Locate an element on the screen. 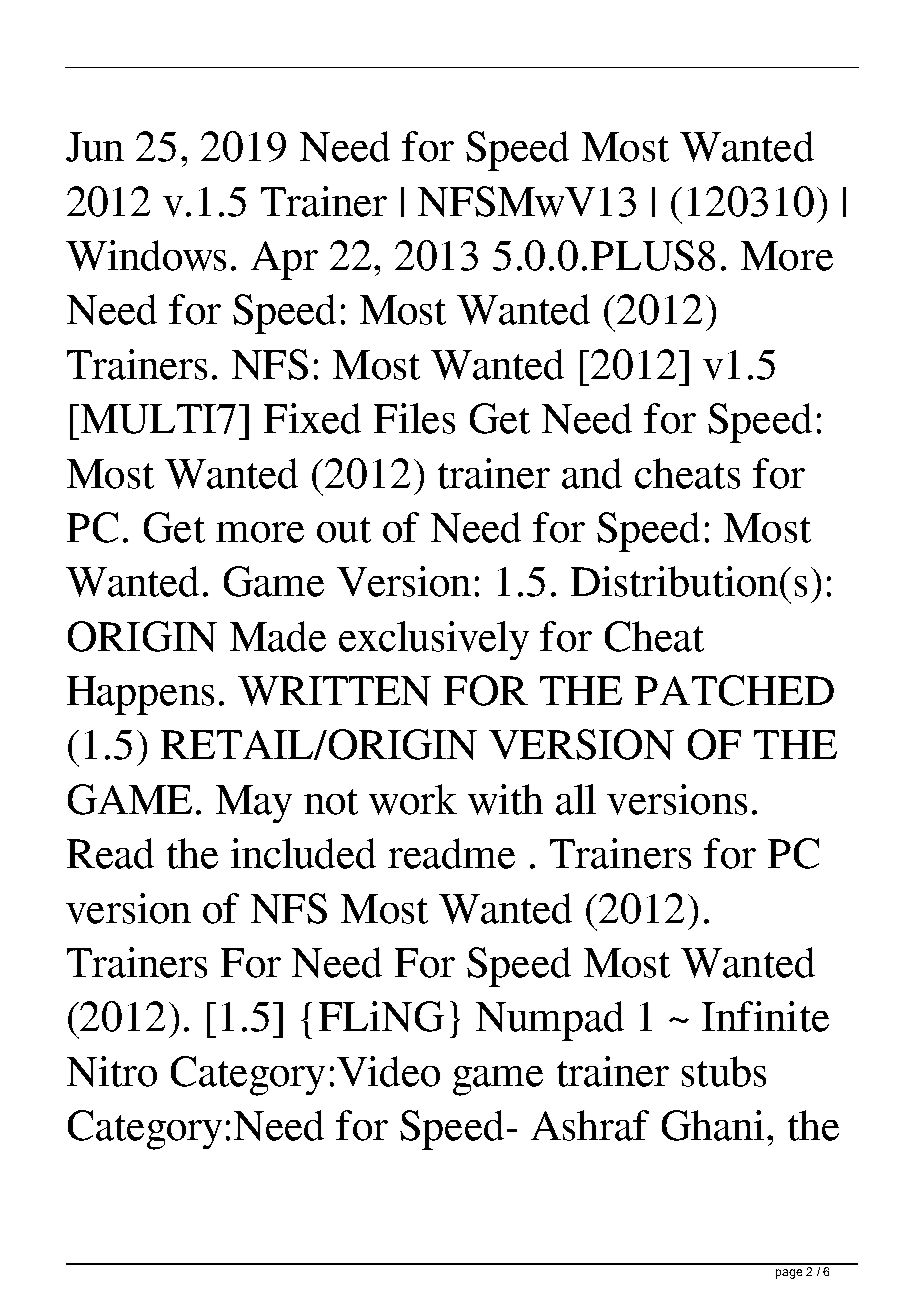 This screenshot has height=1308, width=924. work is located at coordinates (413, 799).
